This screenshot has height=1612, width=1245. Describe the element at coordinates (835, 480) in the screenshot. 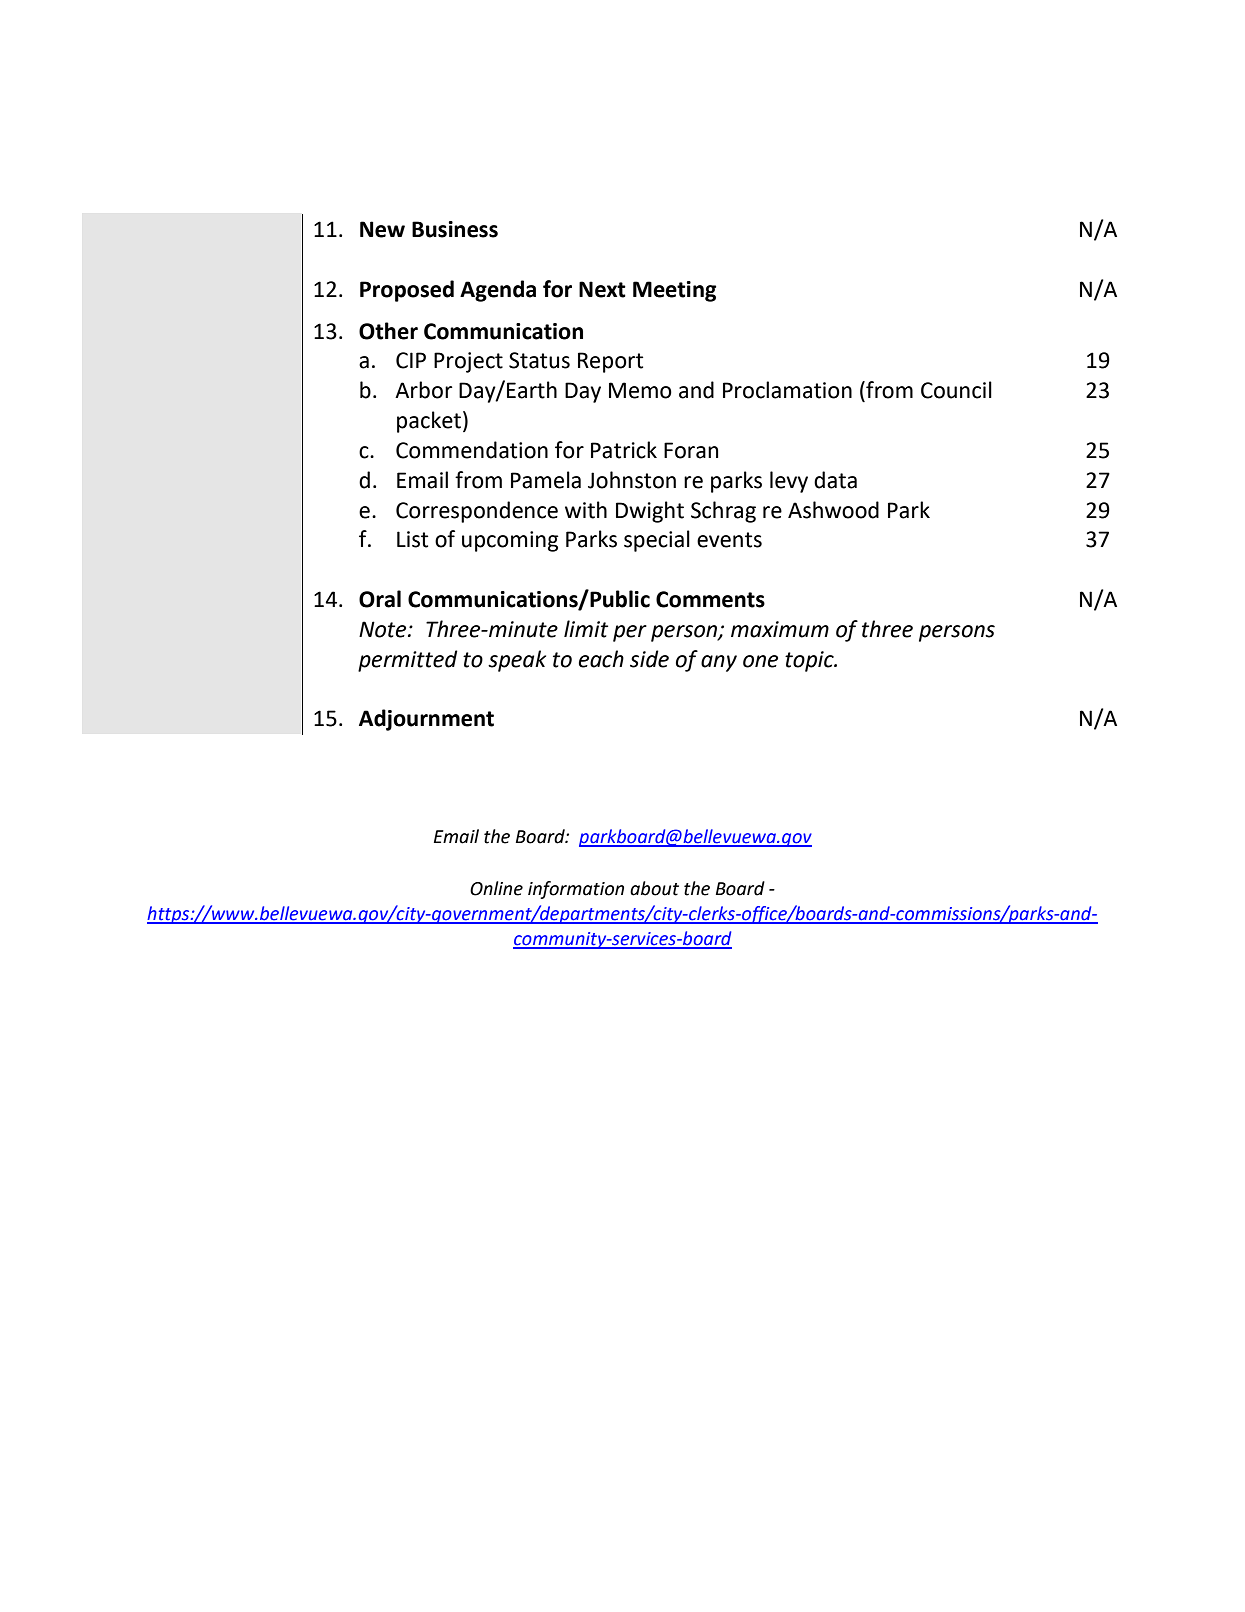

I see `data` at that location.
